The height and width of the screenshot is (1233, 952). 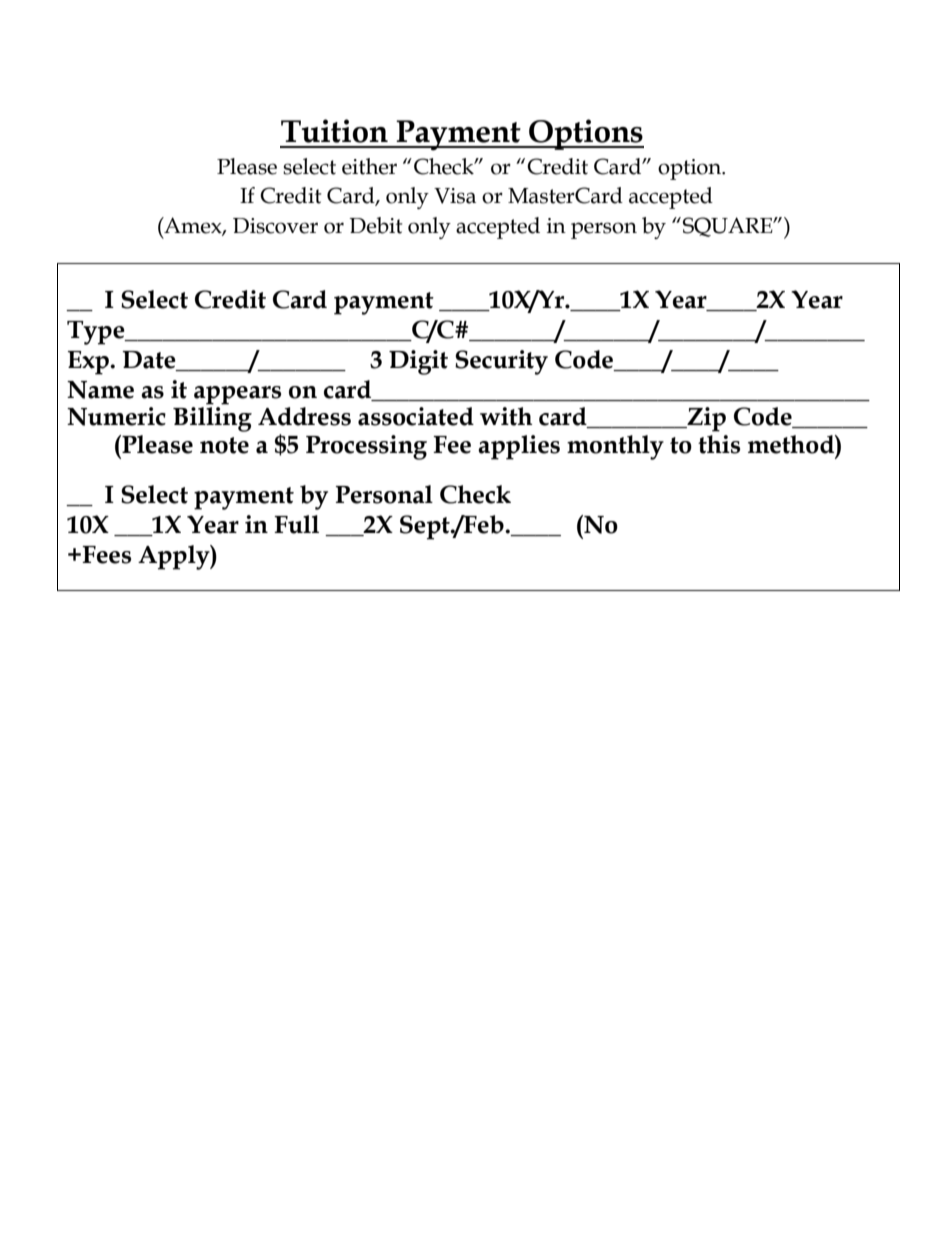 I want to click on Discover, so click(x=275, y=226).
